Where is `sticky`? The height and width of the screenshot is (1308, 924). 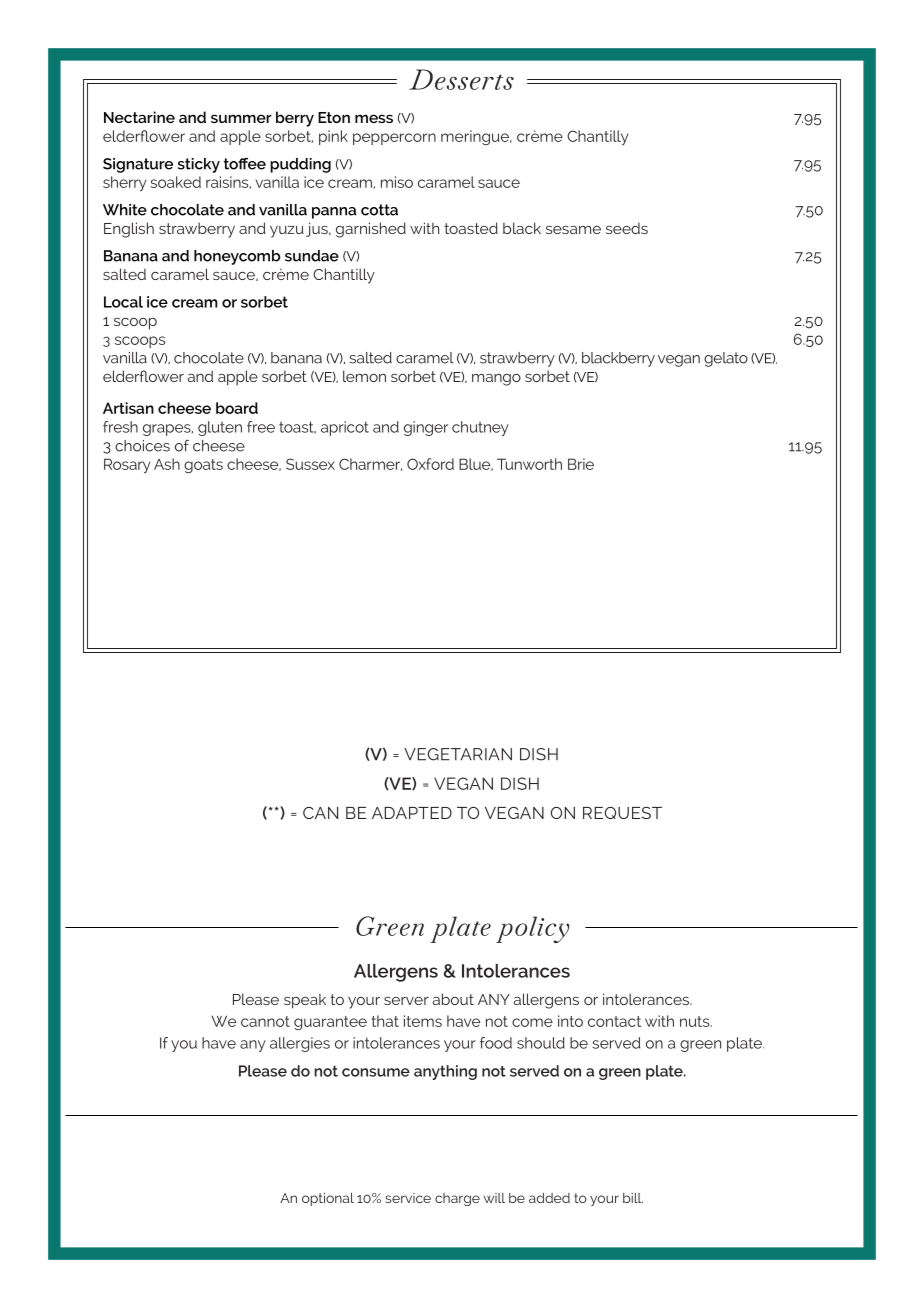 sticky is located at coordinates (199, 165).
